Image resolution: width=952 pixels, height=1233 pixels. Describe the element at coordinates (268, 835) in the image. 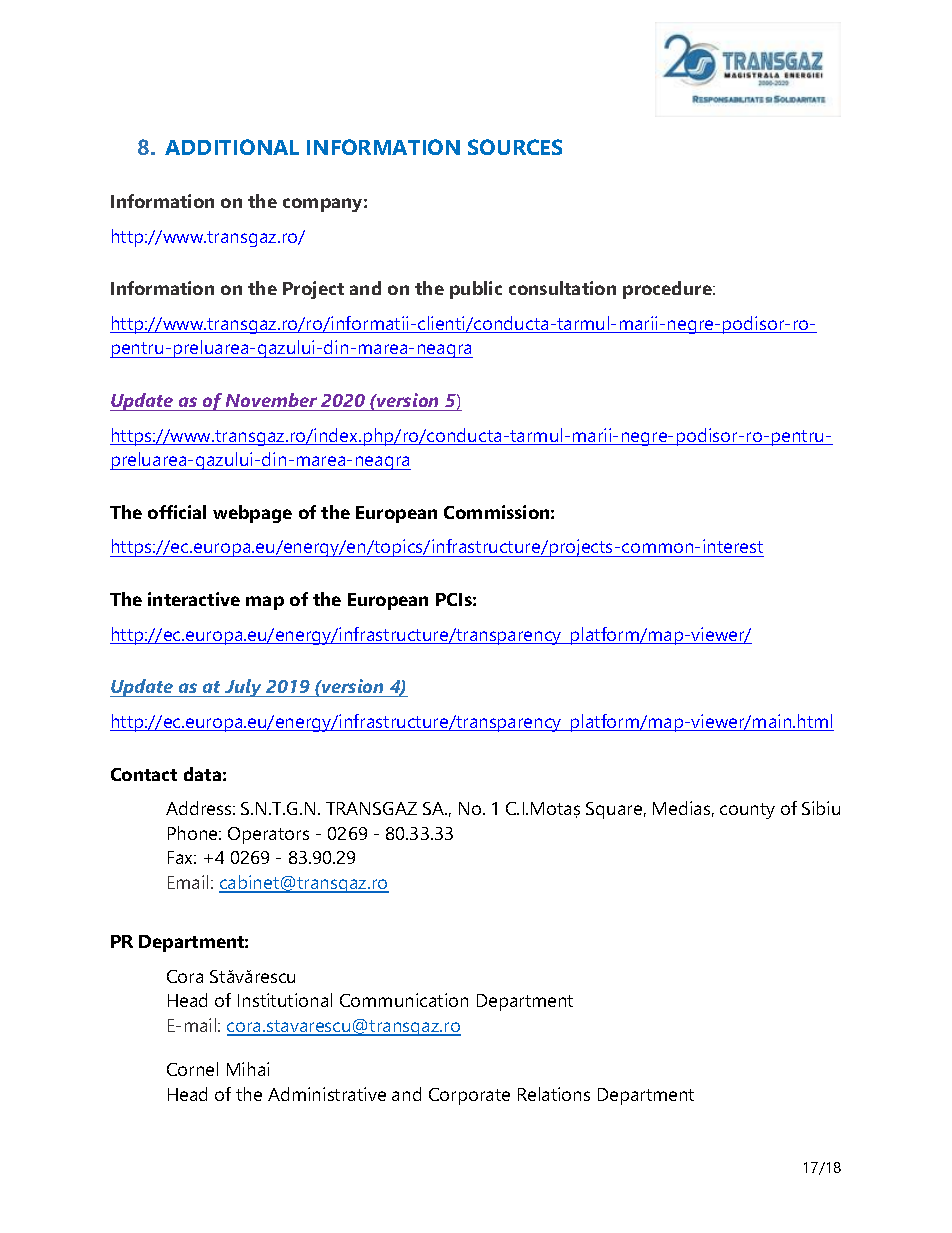

I see `Operators` at that location.
